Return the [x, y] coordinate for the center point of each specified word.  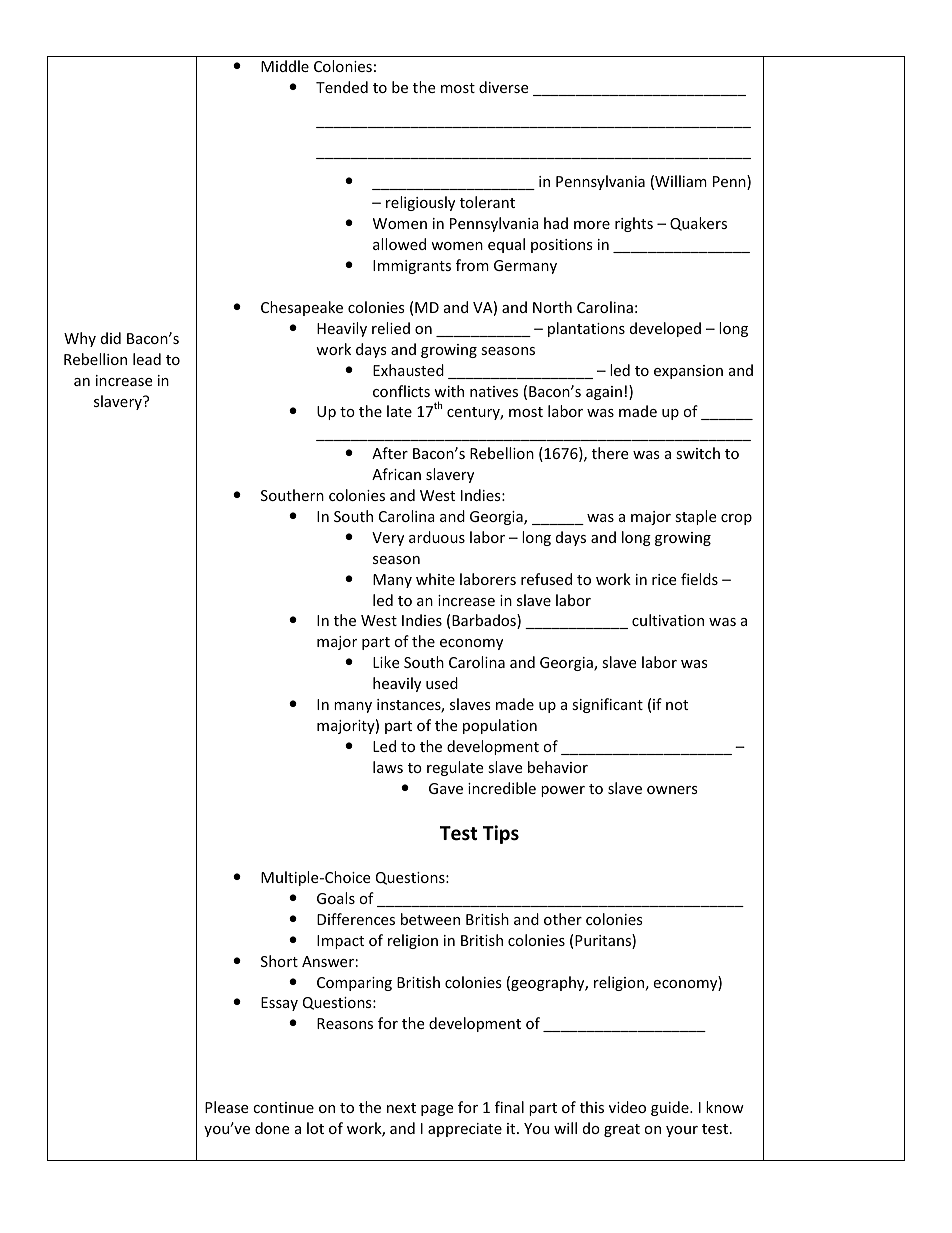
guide [671, 1108]
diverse [503, 87]
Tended [342, 87]
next [401, 1108]
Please [226, 1107]
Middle [285, 66]
